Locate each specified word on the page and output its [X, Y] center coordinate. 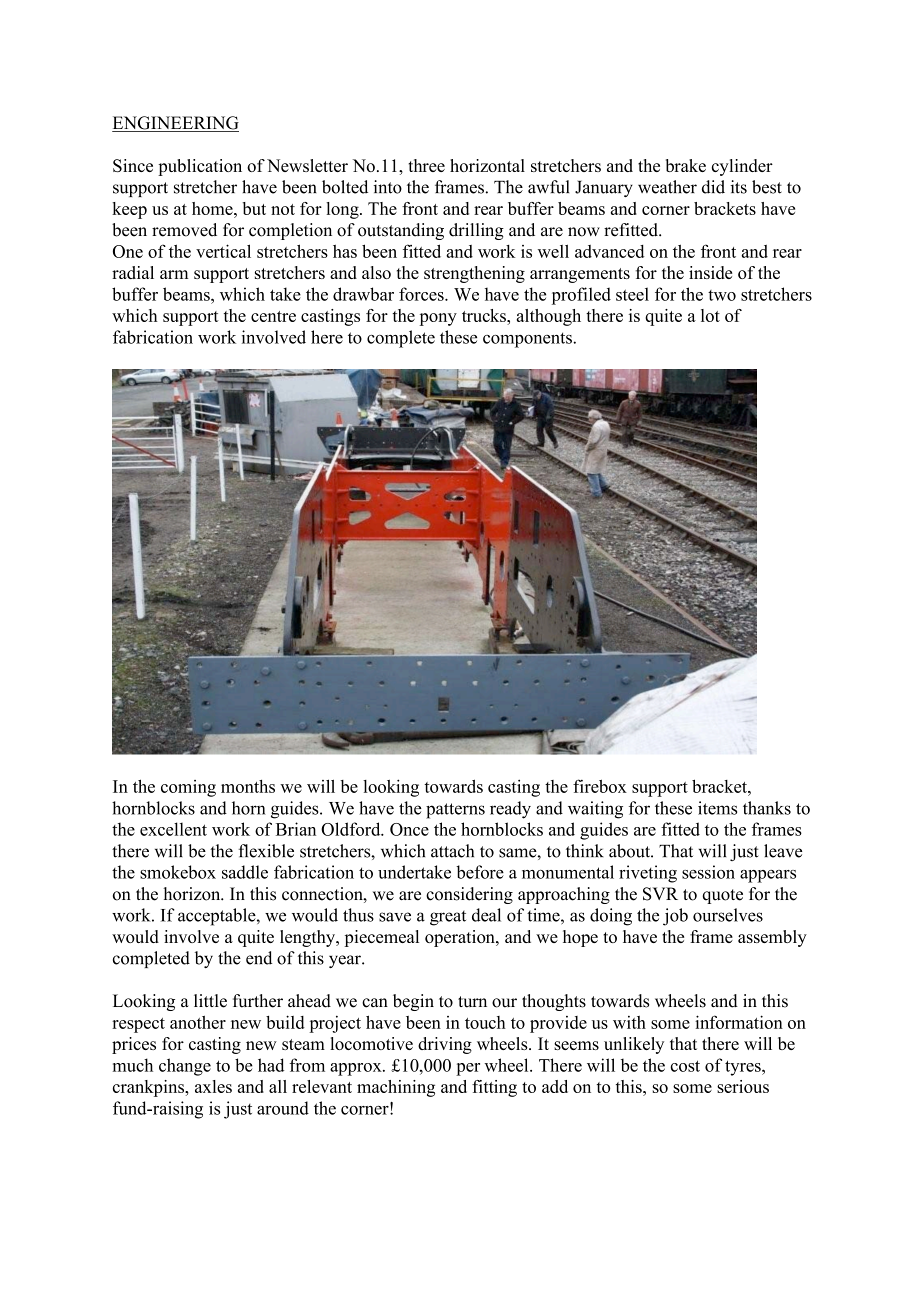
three [426, 165]
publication [200, 167]
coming [188, 788]
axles [213, 1086]
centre [273, 316]
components [528, 340]
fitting [494, 1088]
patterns [455, 811]
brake [686, 165]
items [717, 808]
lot [710, 315]
